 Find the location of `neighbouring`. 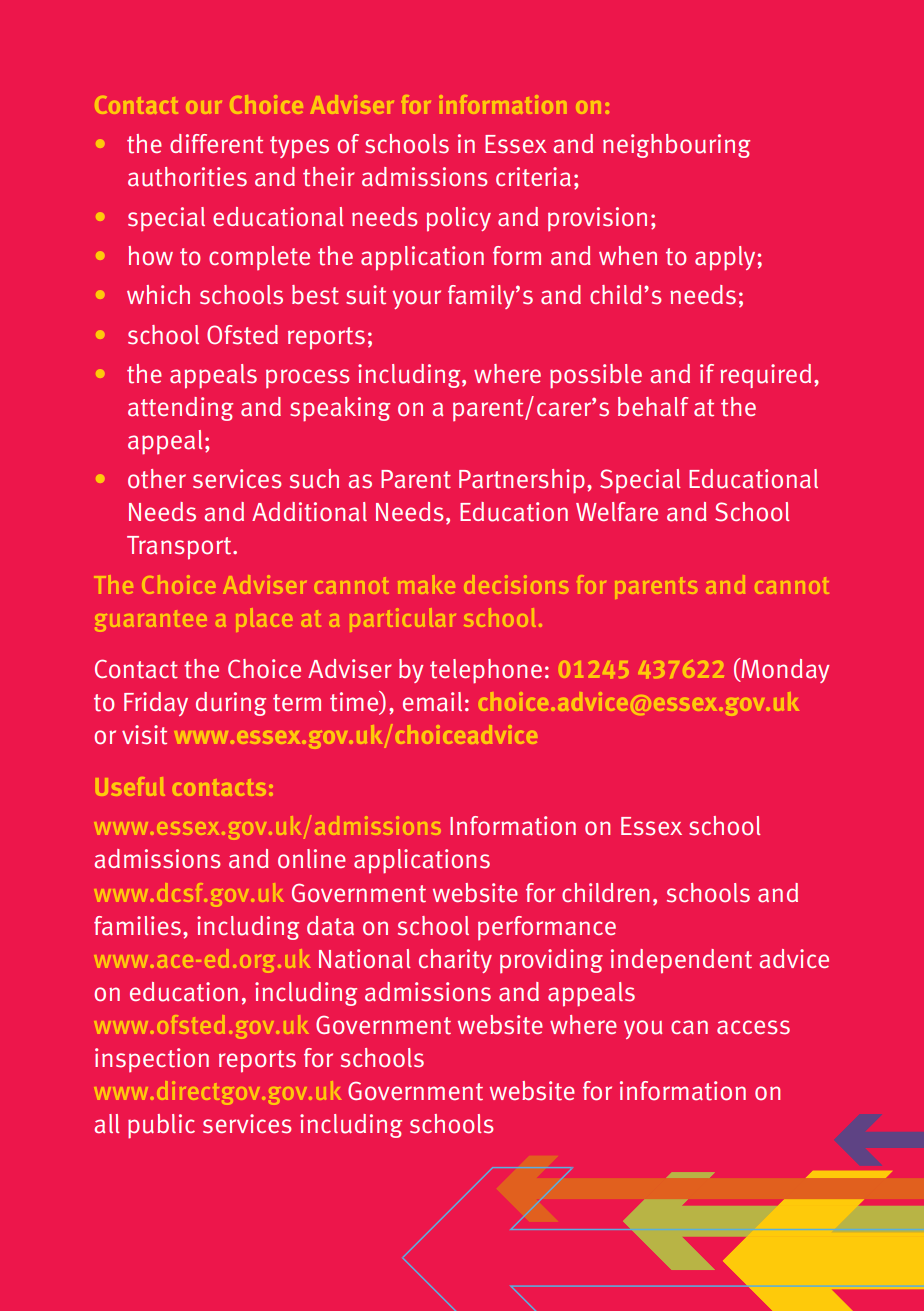

neighbouring is located at coordinates (676, 146).
